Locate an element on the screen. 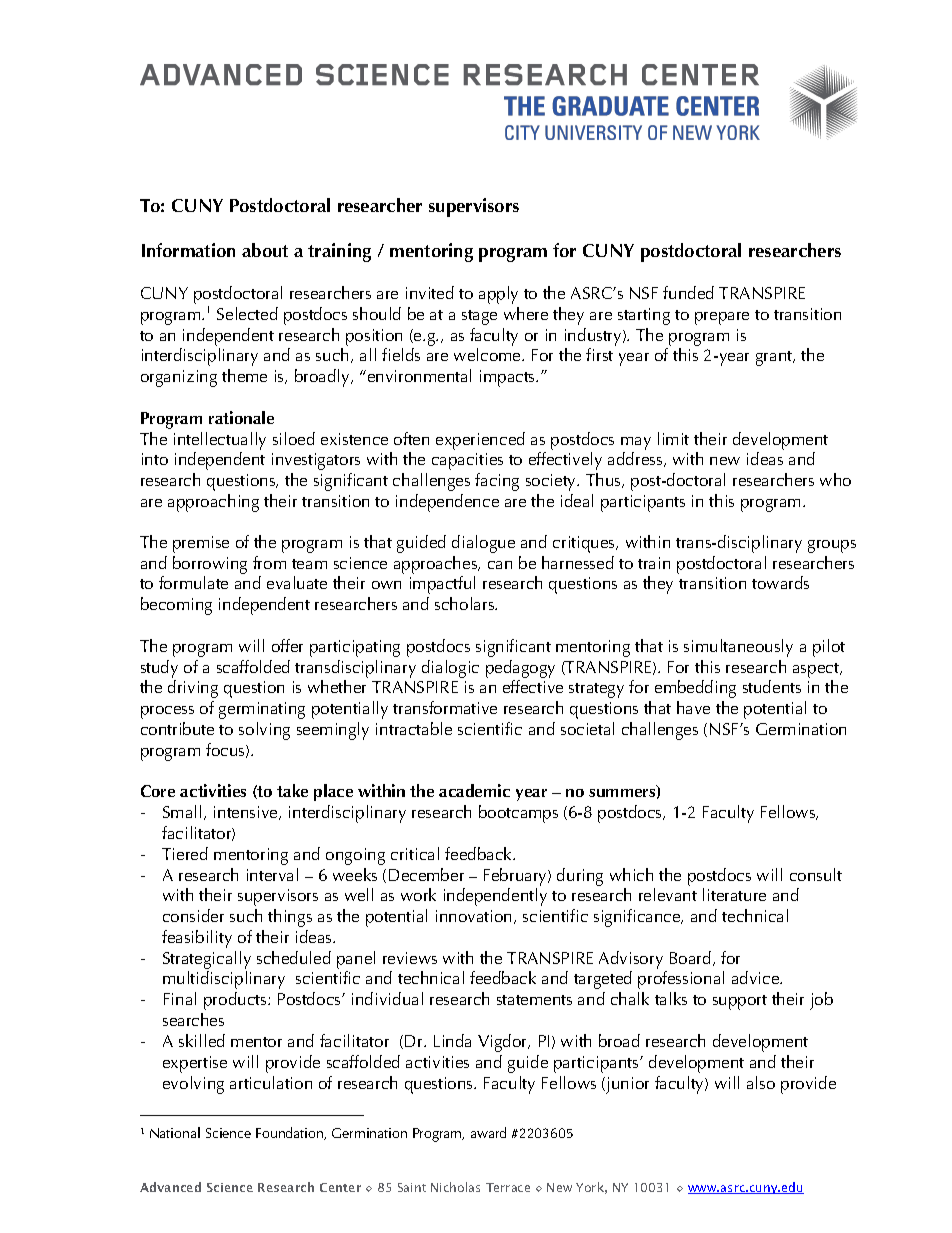  about is located at coordinates (265, 250).
